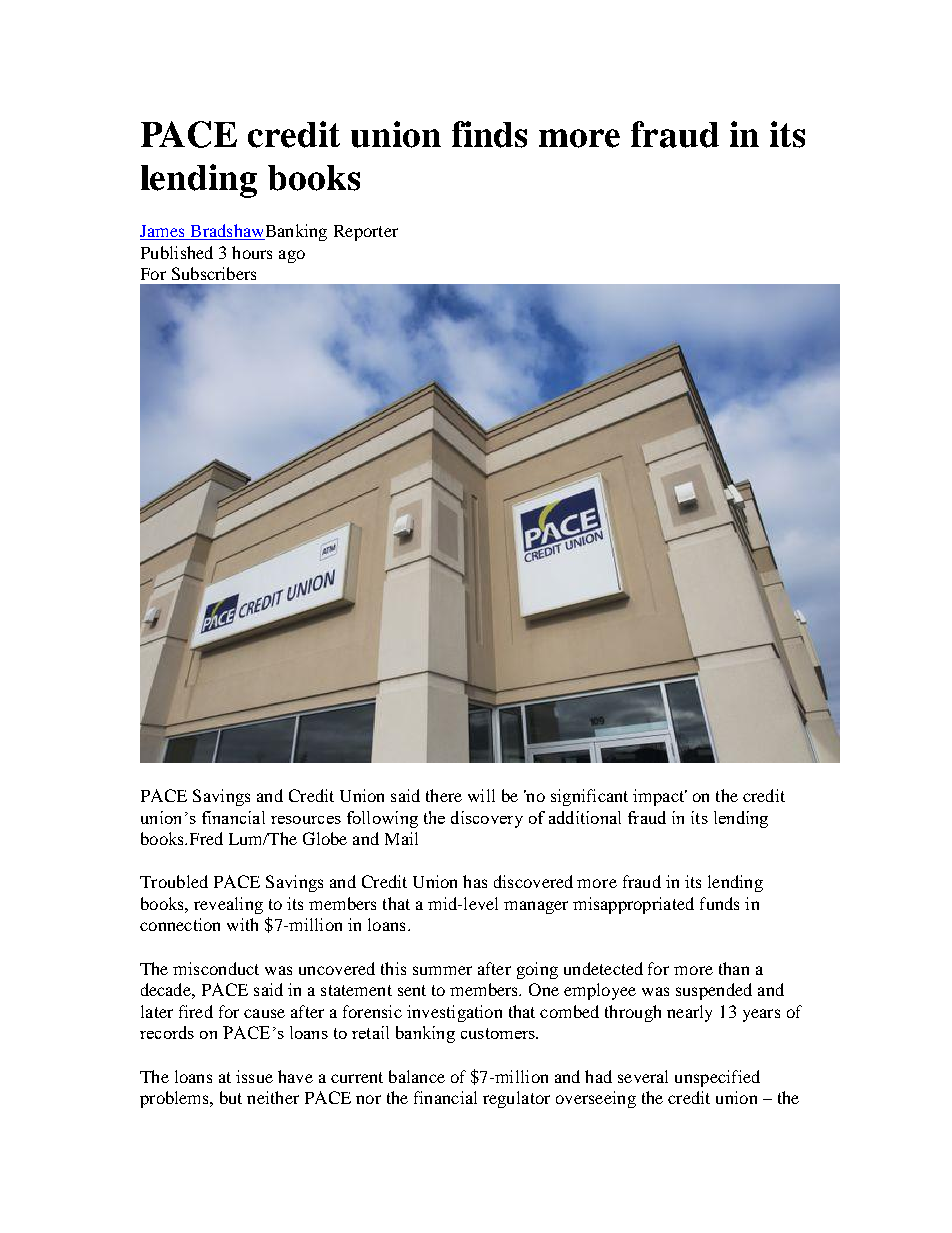  I want to click on has, so click(475, 881).
